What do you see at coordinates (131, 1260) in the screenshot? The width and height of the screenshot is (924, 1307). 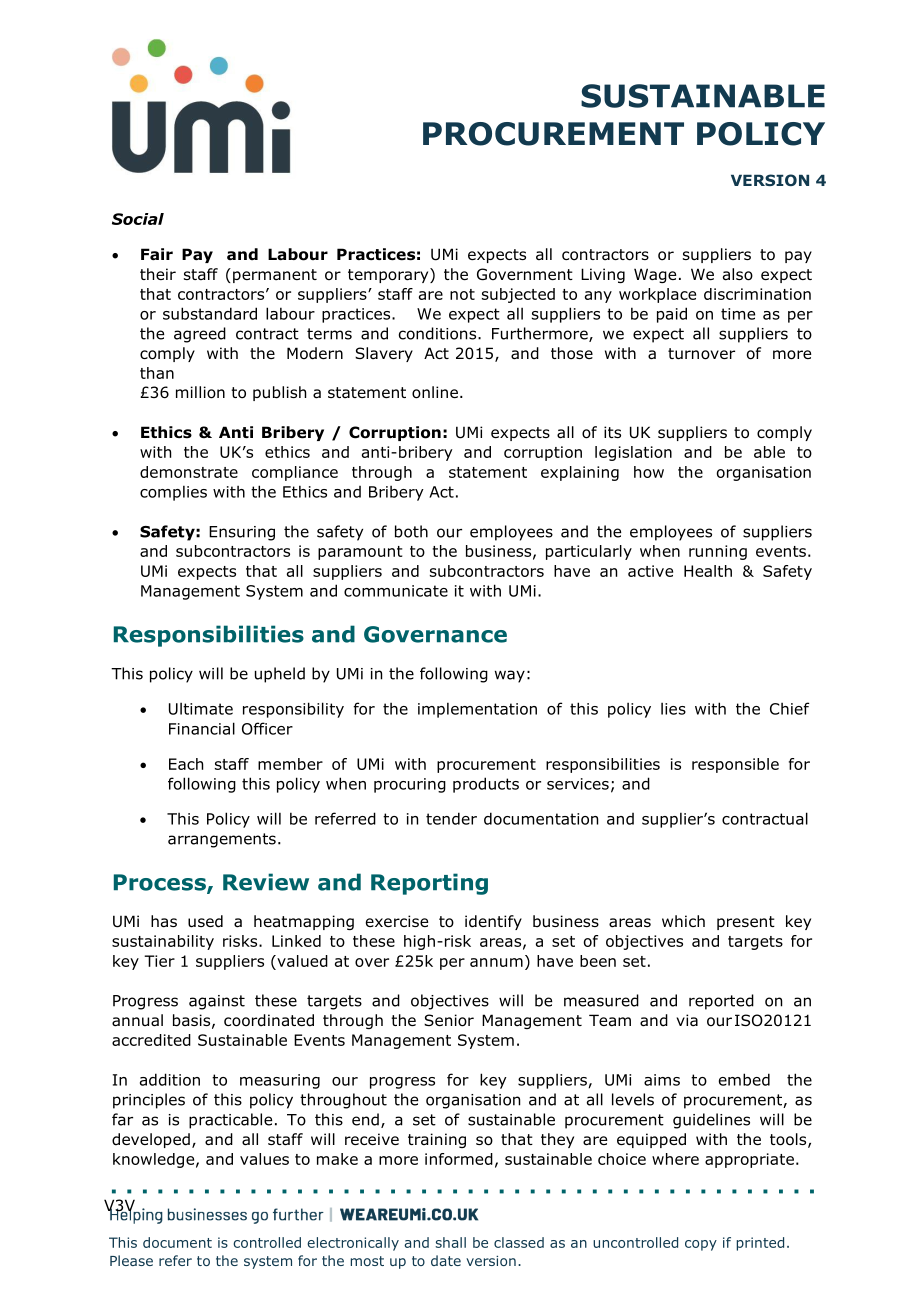 I see `Please` at bounding box center [131, 1260].
